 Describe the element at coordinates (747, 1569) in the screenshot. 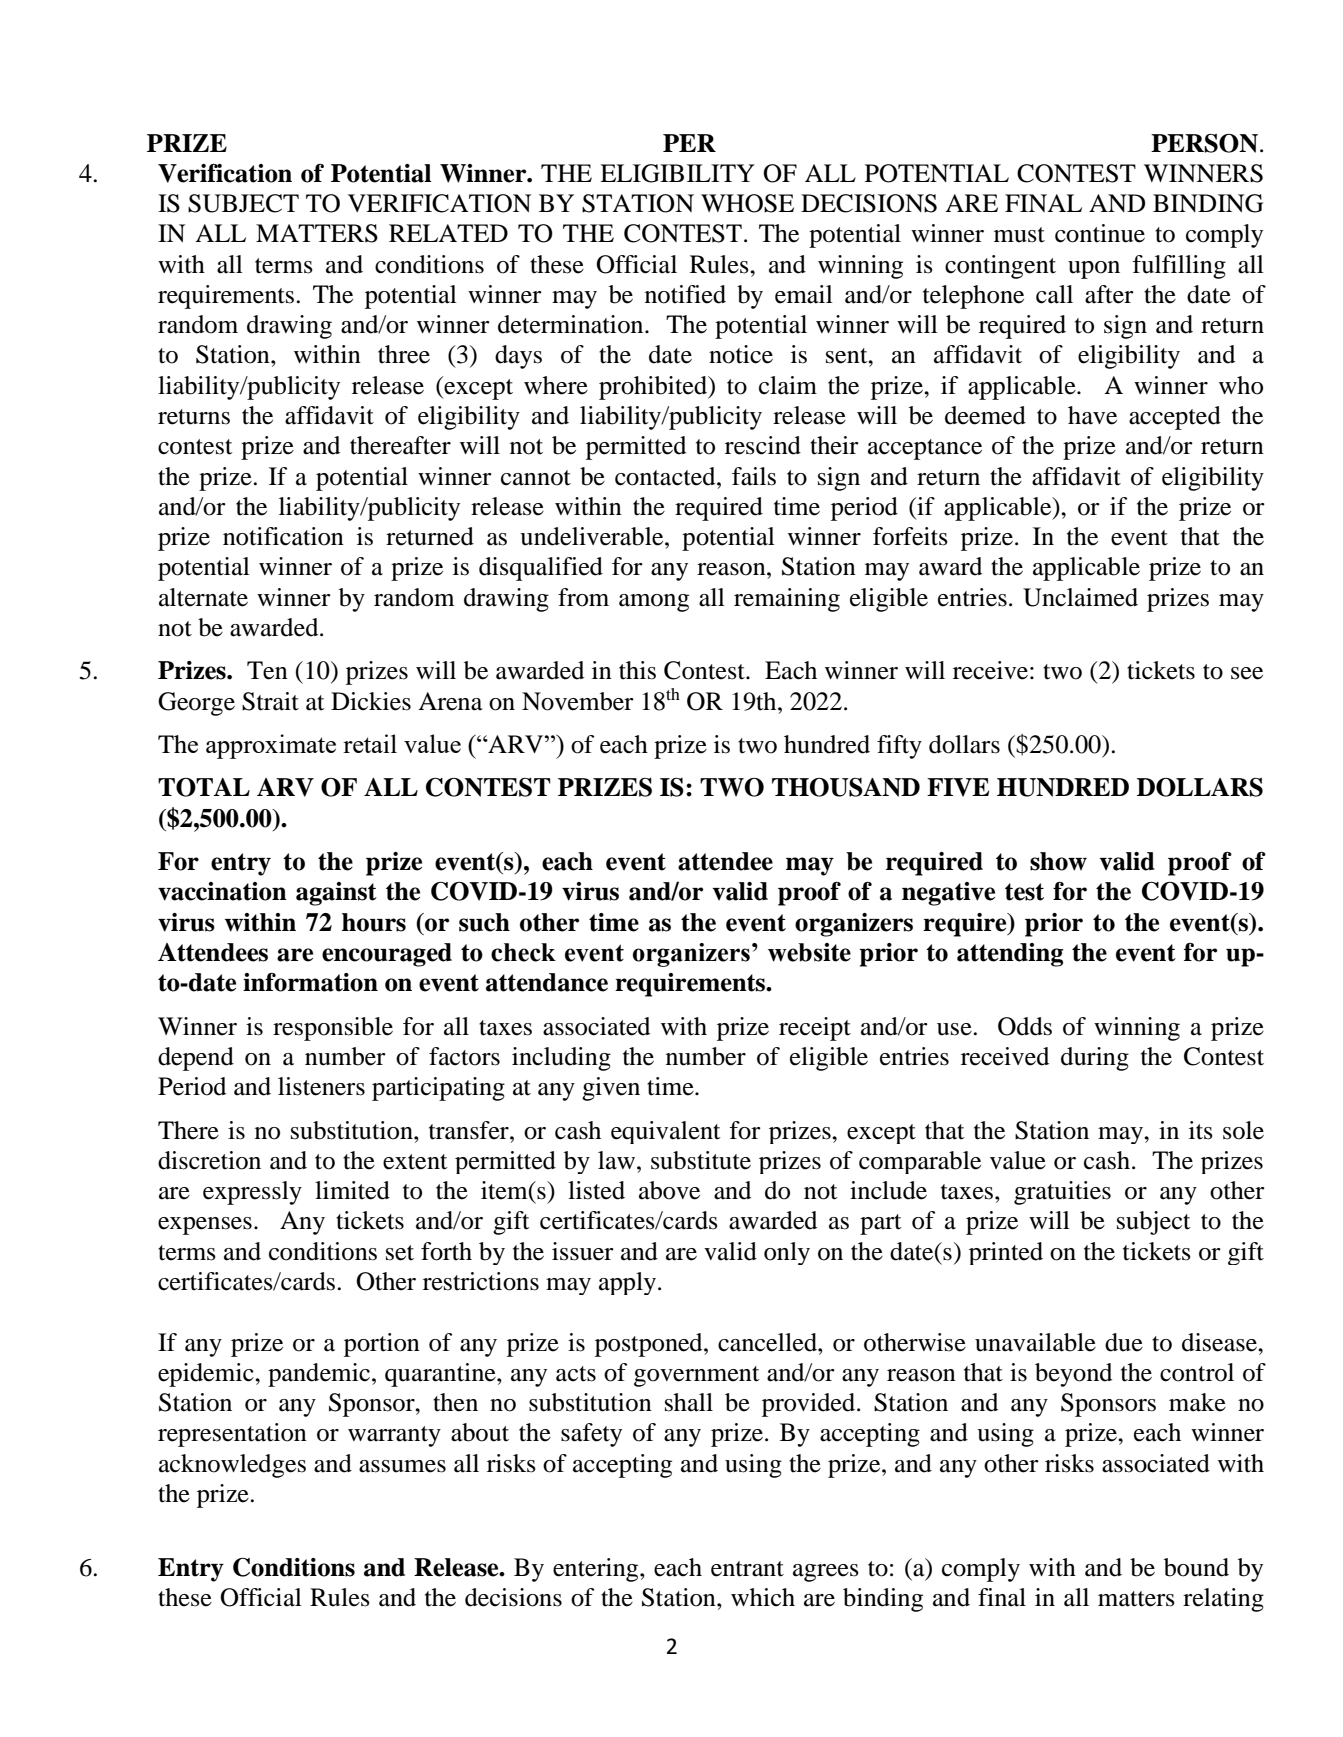

I see `entrant` at that location.
